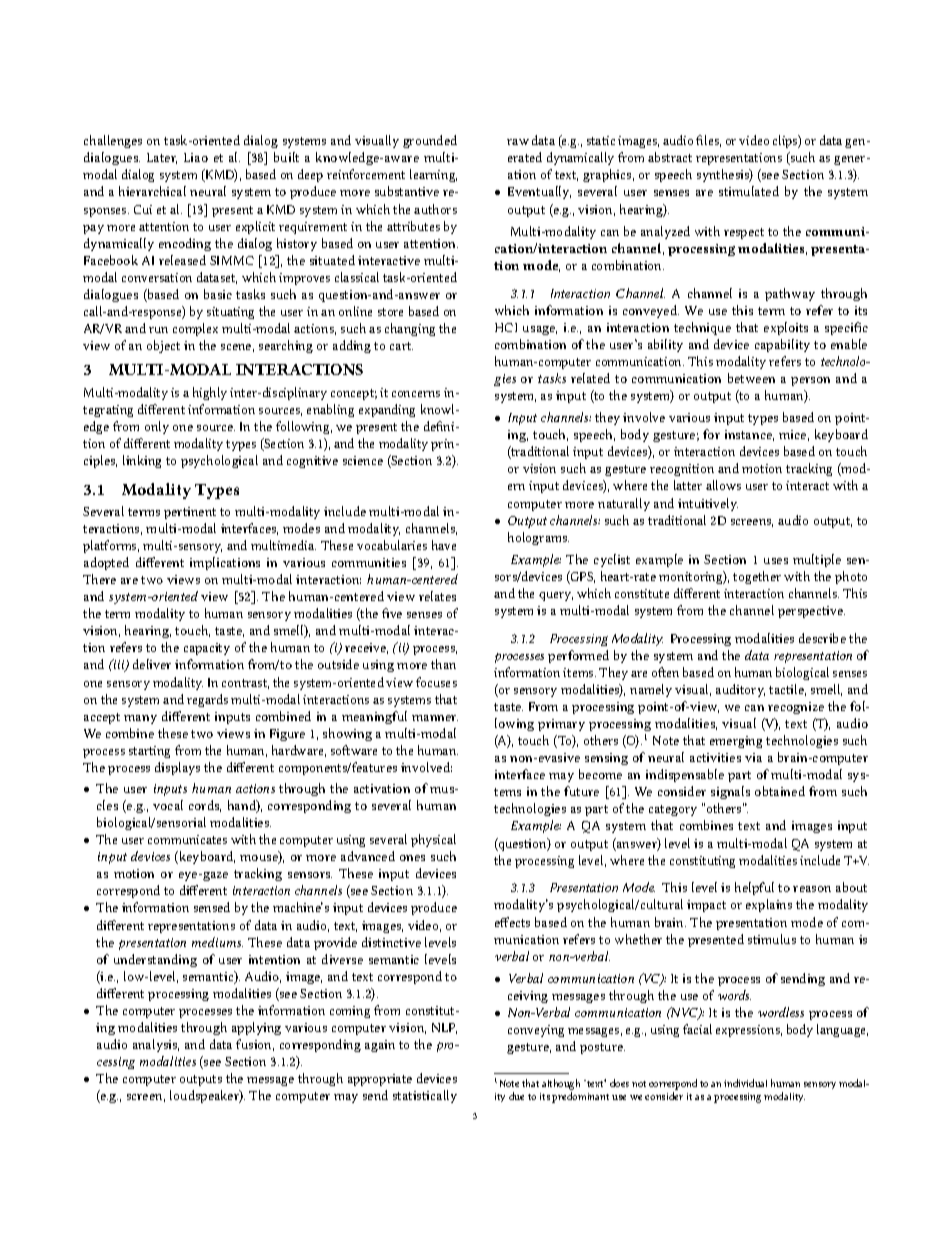 Image resolution: width=952 pixels, height=1233 pixels. What do you see at coordinates (156, 1045) in the screenshot?
I see `analysis` at bounding box center [156, 1045].
